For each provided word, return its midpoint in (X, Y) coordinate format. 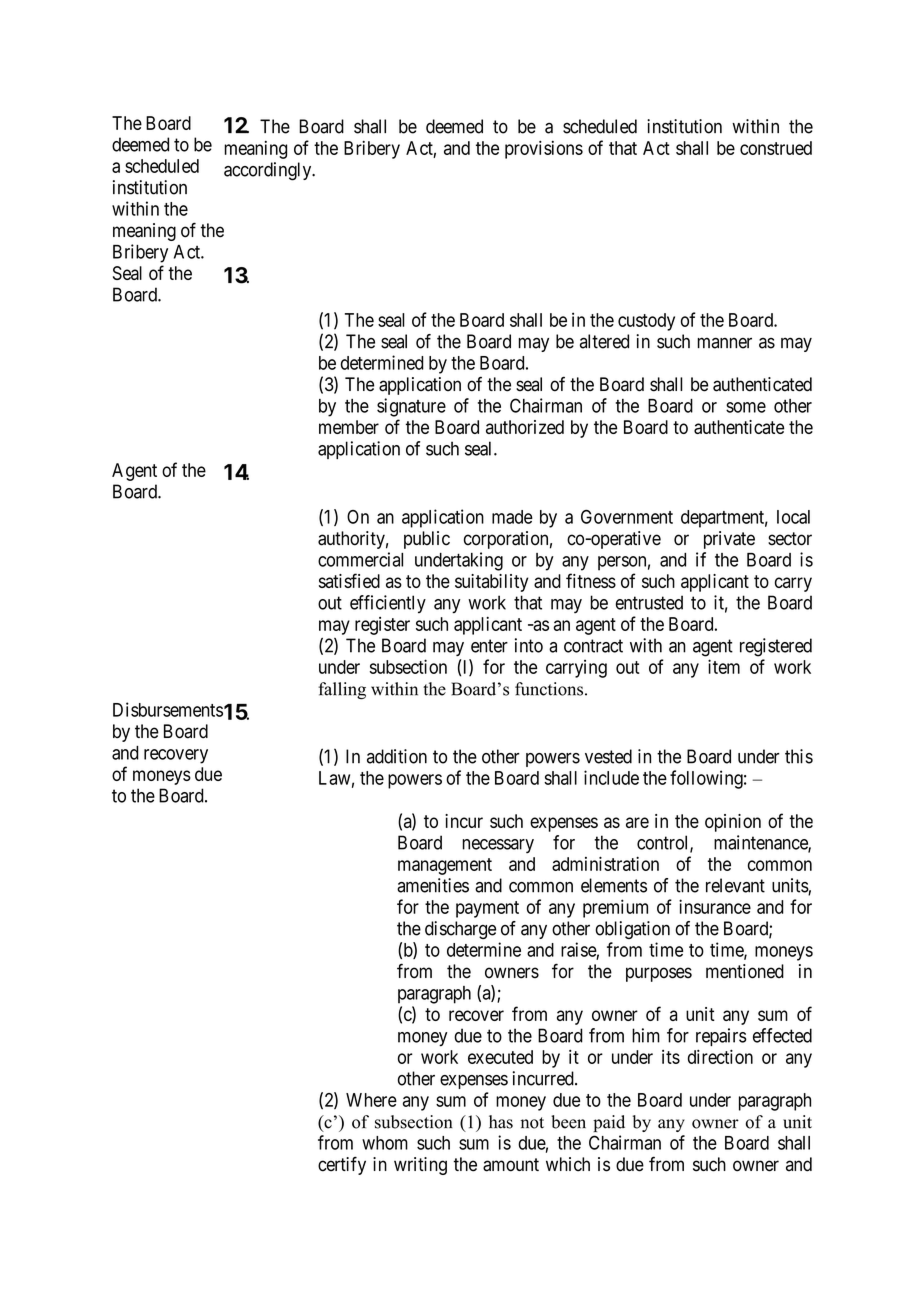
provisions (544, 150)
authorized (525, 427)
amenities (433, 885)
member (349, 427)
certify (342, 1165)
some (746, 407)
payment (487, 909)
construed (776, 148)
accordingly (269, 171)
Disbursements (168, 709)
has (501, 1122)
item (724, 666)
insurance (715, 906)
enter (489, 646)
